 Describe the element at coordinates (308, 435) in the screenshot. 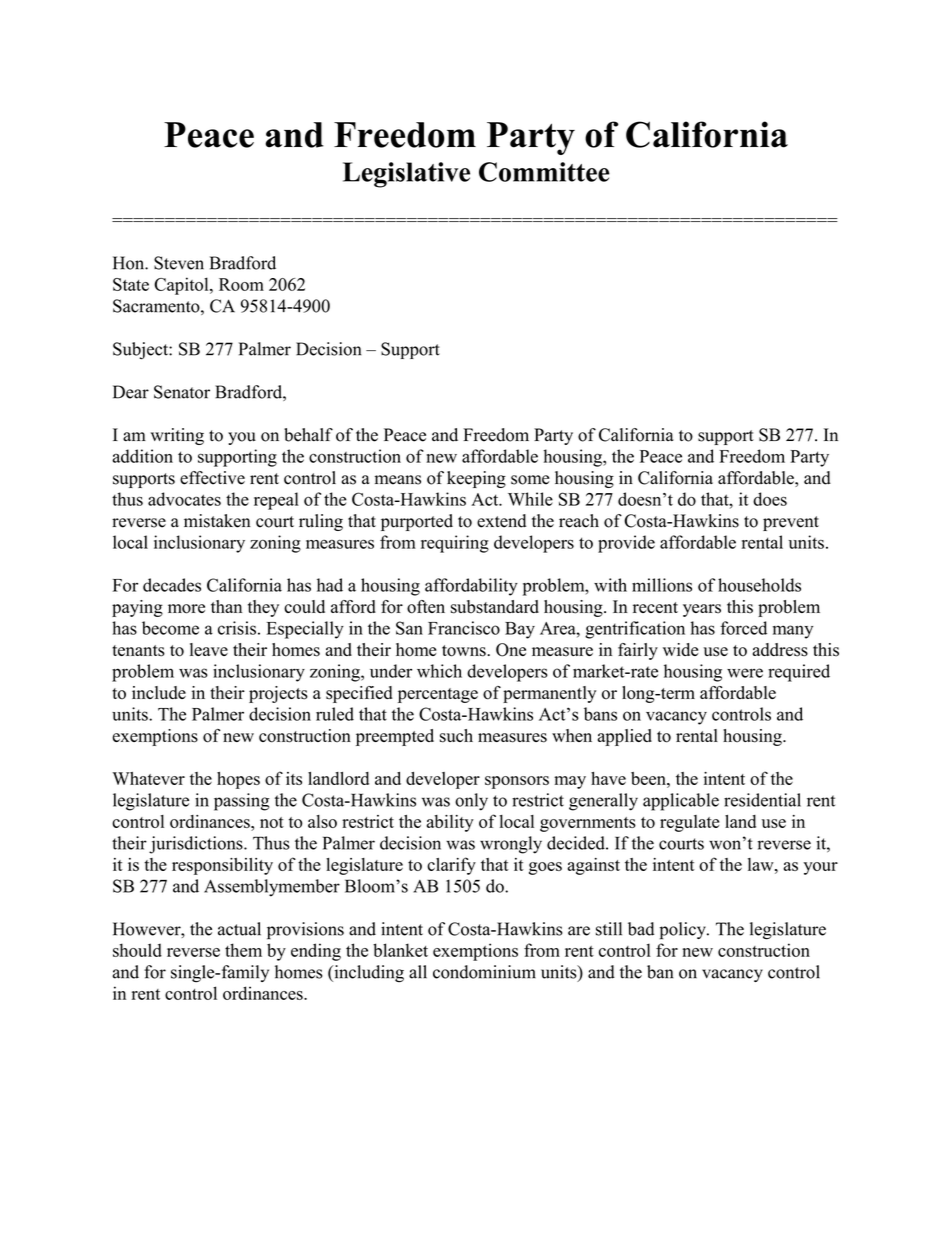

I see `behalf` at that location.
